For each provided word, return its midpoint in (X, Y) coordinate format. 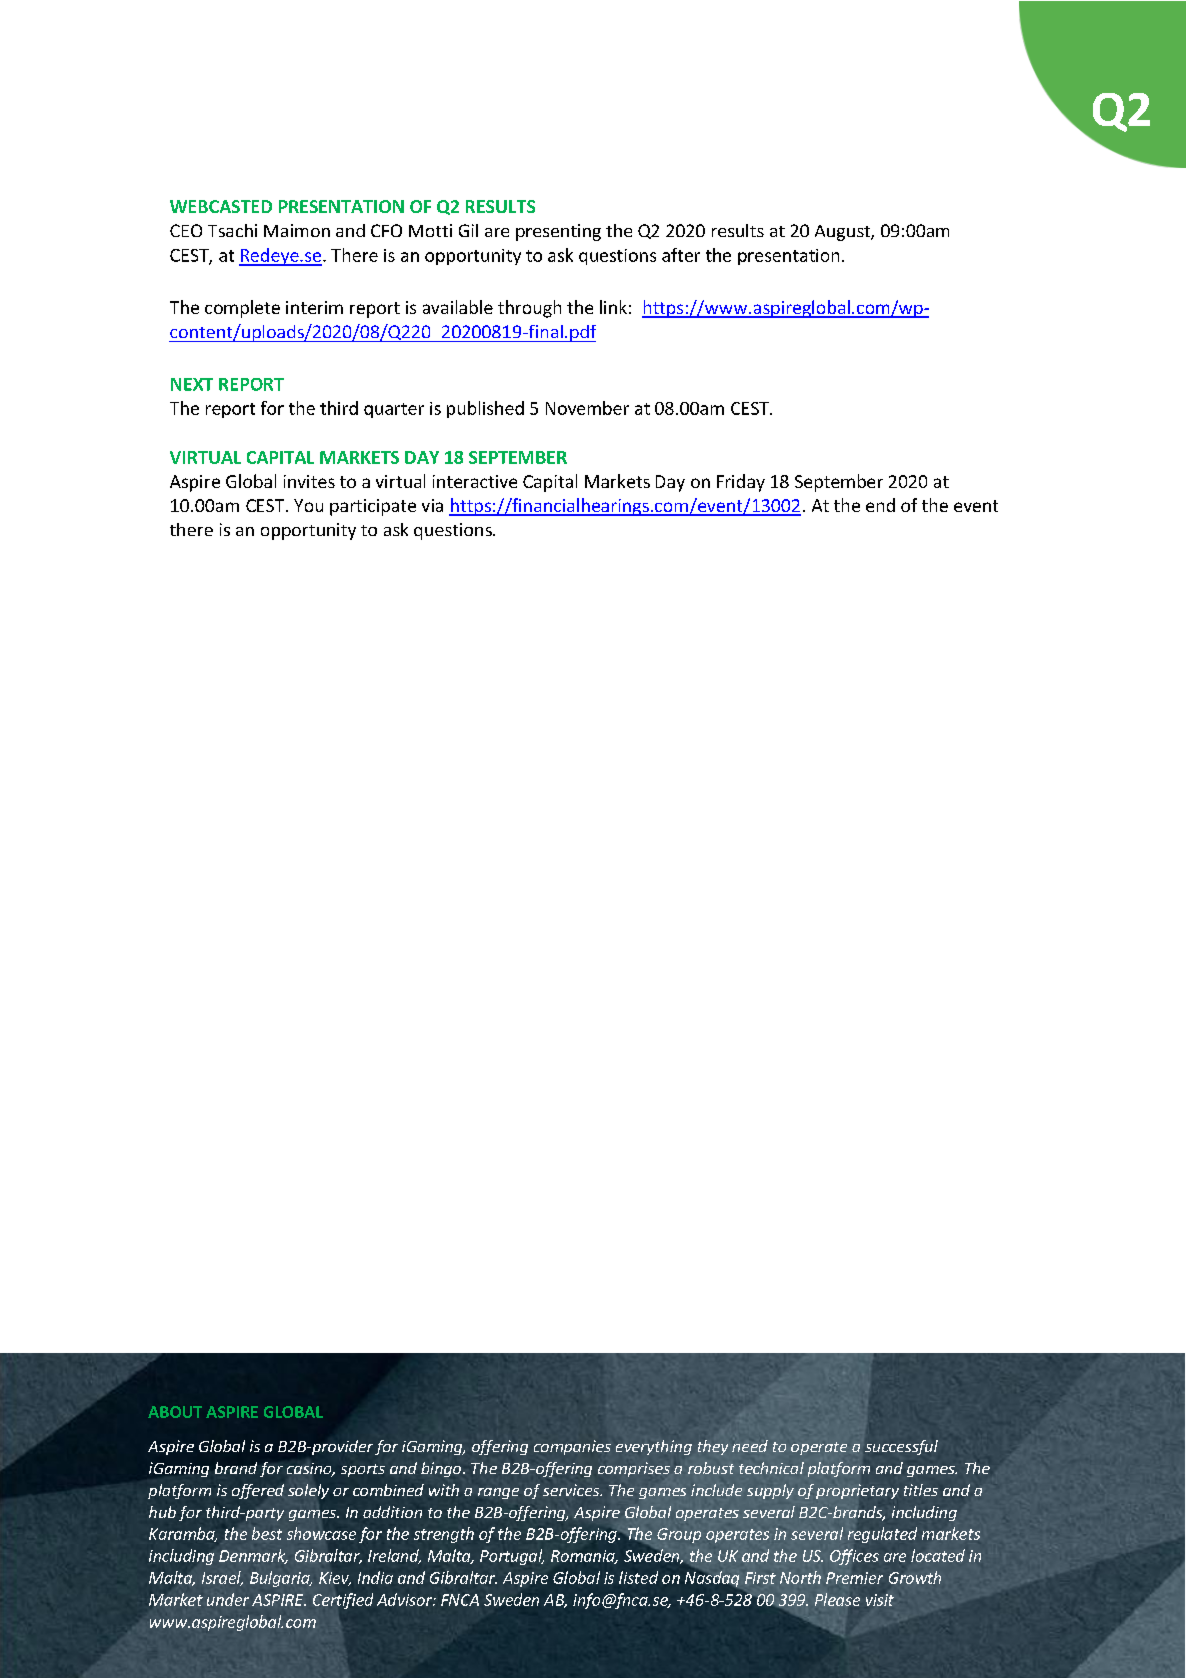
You (308, 505)
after (681, 255)
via (432, 505)
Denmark (253, 1556)
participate (373, 507)
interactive (475, 481)
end (880, 505)
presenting (558, 232)
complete (242, 309)
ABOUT (175, 1412)
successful (901, 1447)
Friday (741, 483)
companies (572, 1447)
